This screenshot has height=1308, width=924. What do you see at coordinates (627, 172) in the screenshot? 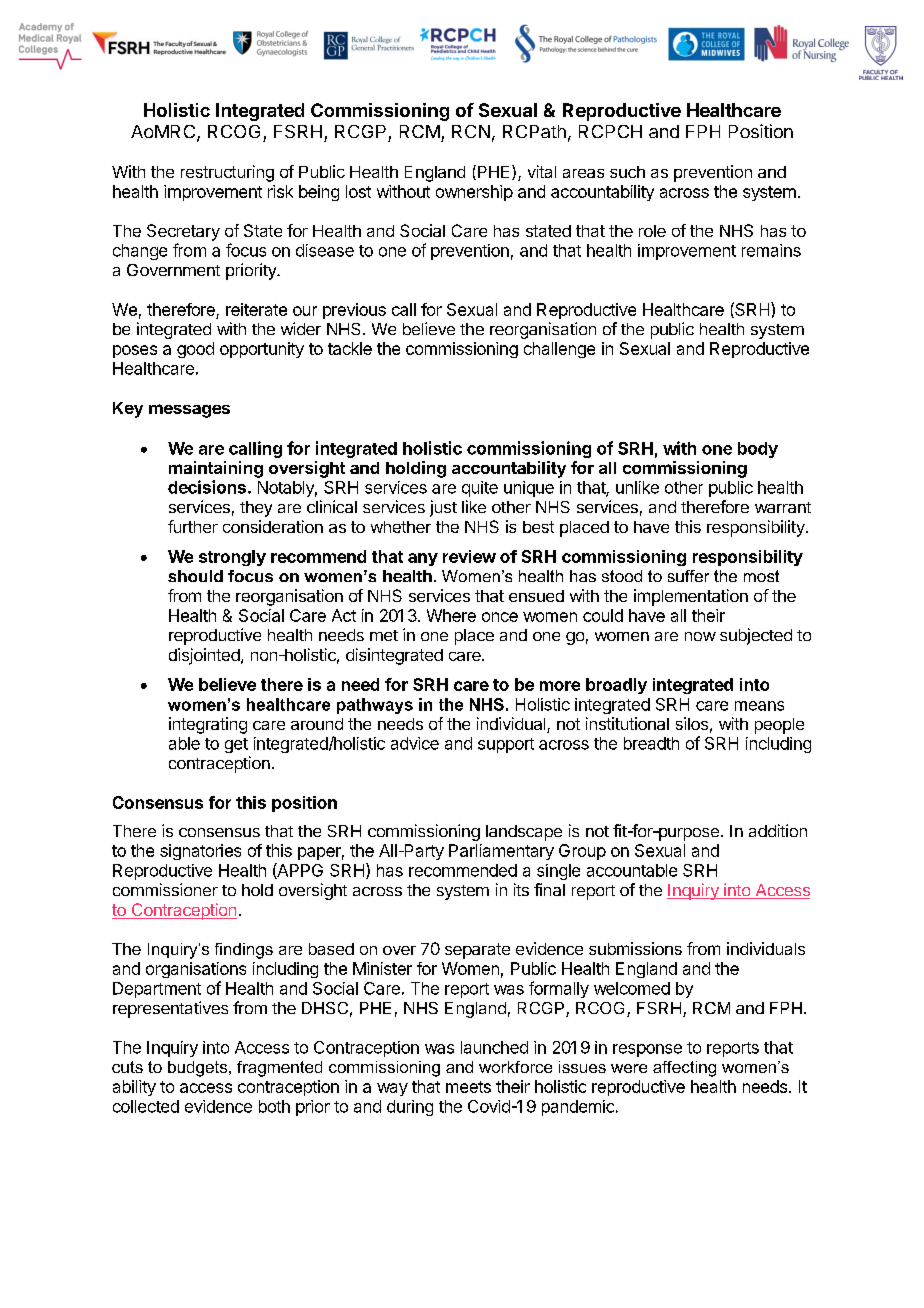
I see `such` at bounding box center [627, 172].
